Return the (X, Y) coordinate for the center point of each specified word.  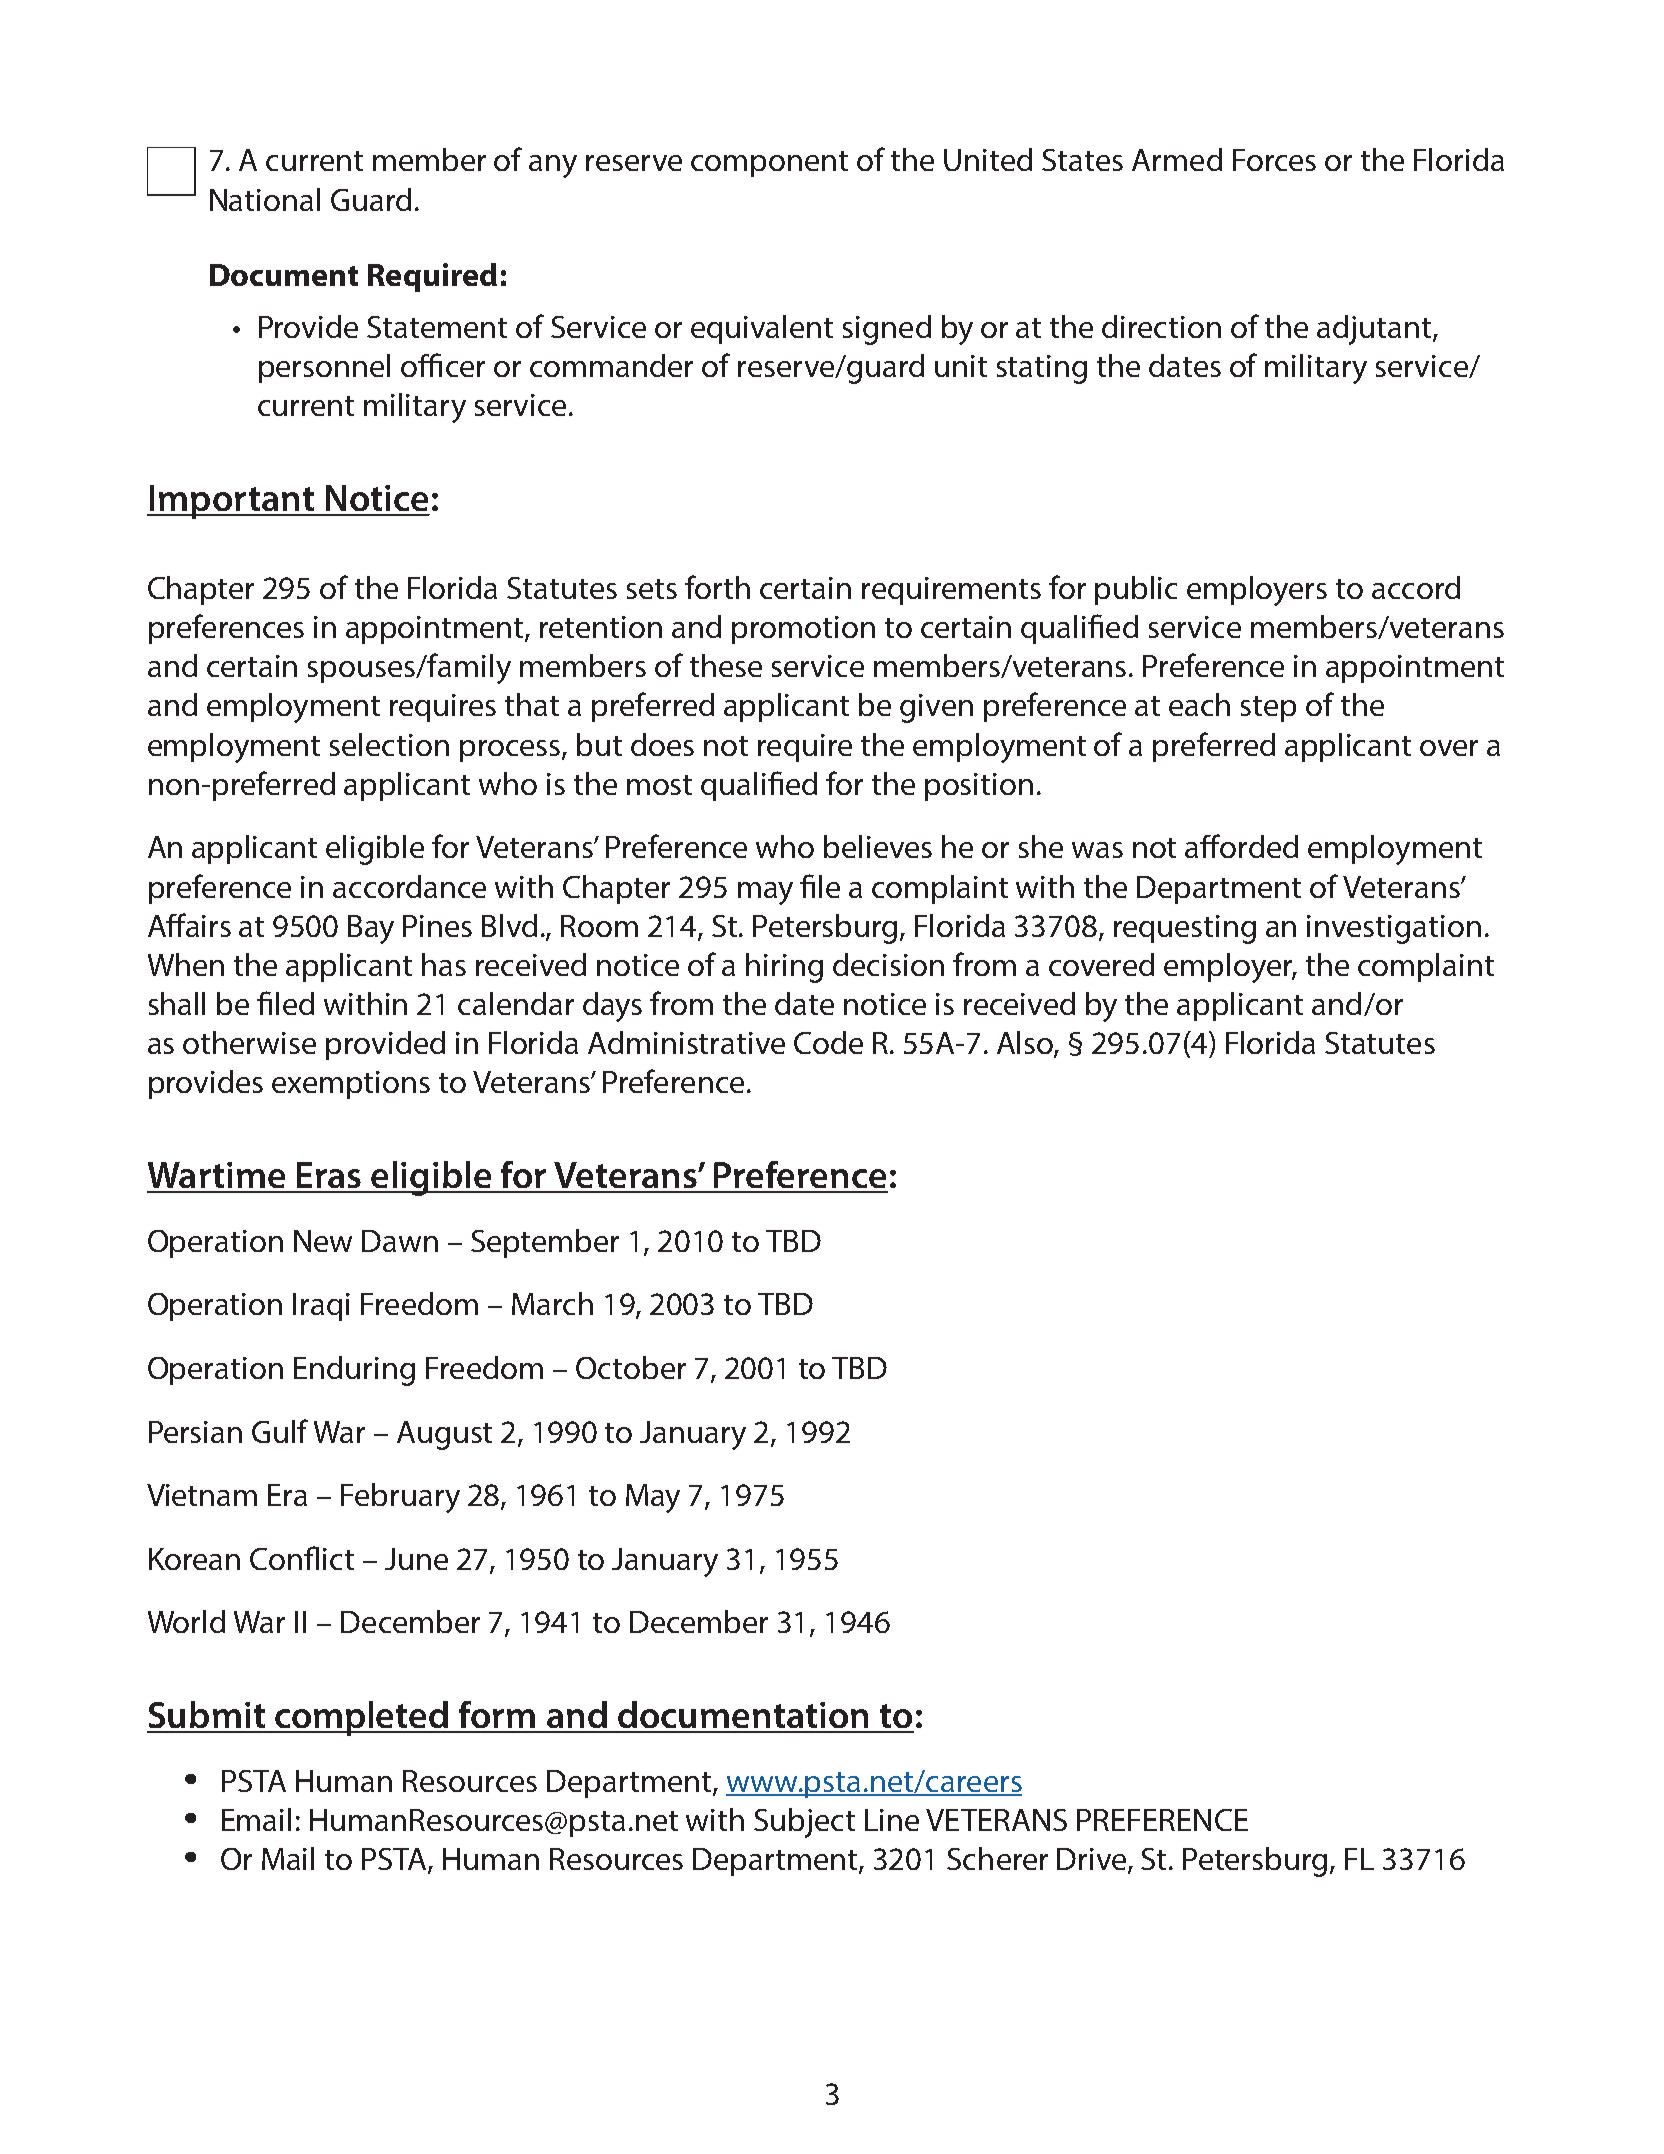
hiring (784, 968)
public (1136, 590)
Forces (1274, 160)
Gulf (280, 1431)
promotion (803, 630)
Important (232, 502)
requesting (1185, 929)
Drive (1093, 1860)
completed (362, 1718)
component (769, 164)
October (631, 1367)
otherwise (249, 1042)
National (265, 199)
